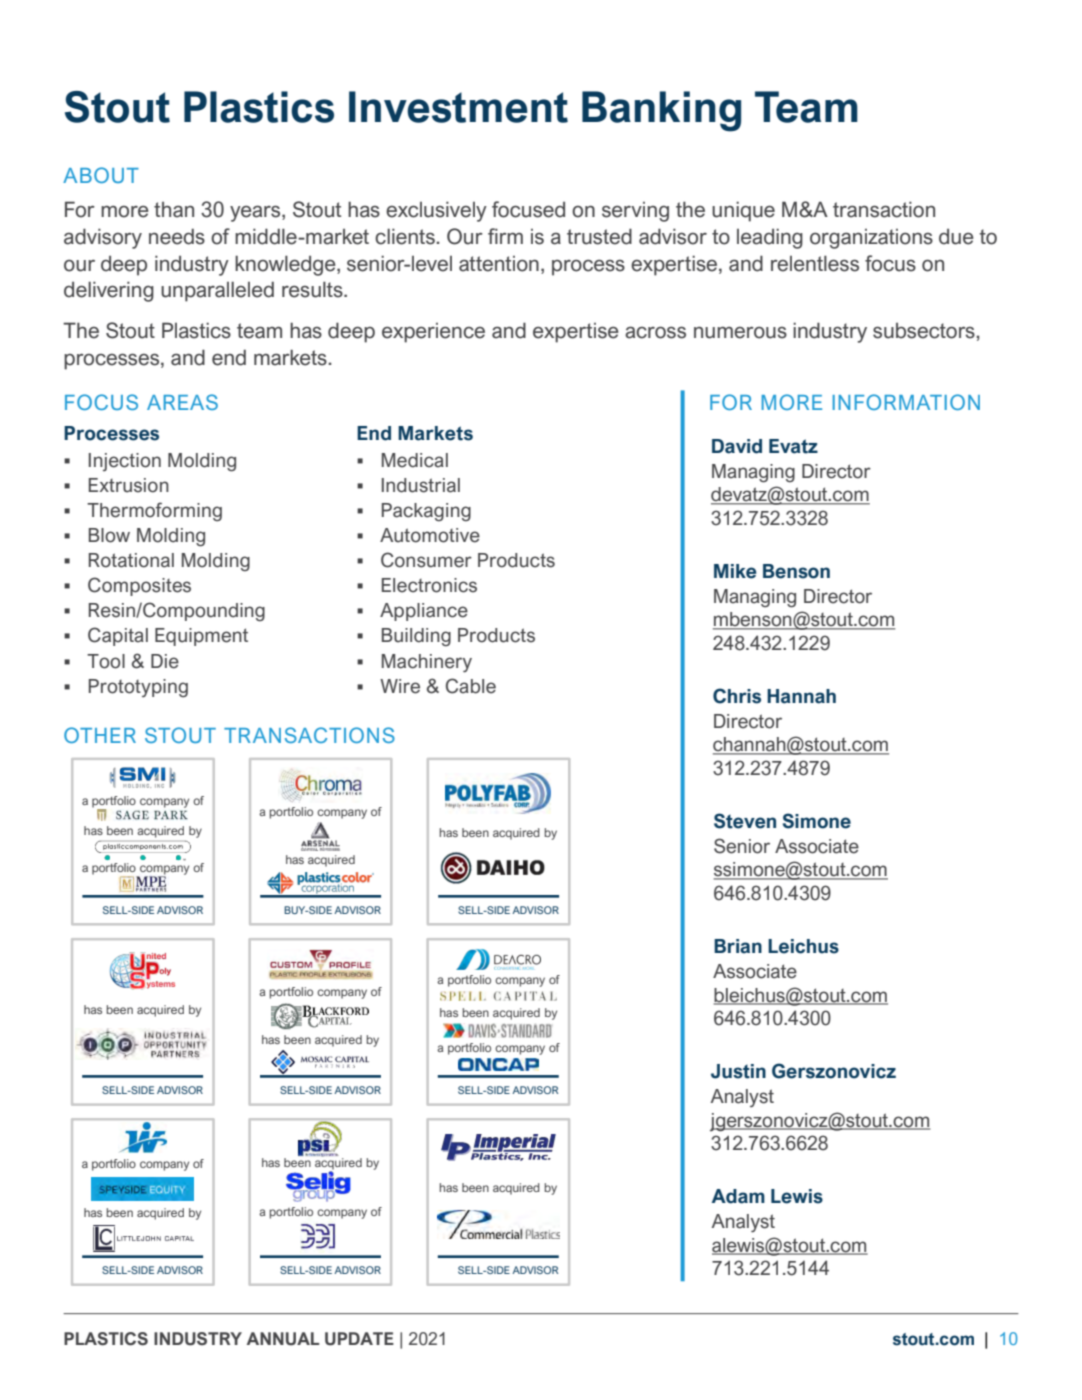 The height and width of the image is (1400, 1082). Describe the element at coordinates (174, 210) in the image. I see `than` at that location.
